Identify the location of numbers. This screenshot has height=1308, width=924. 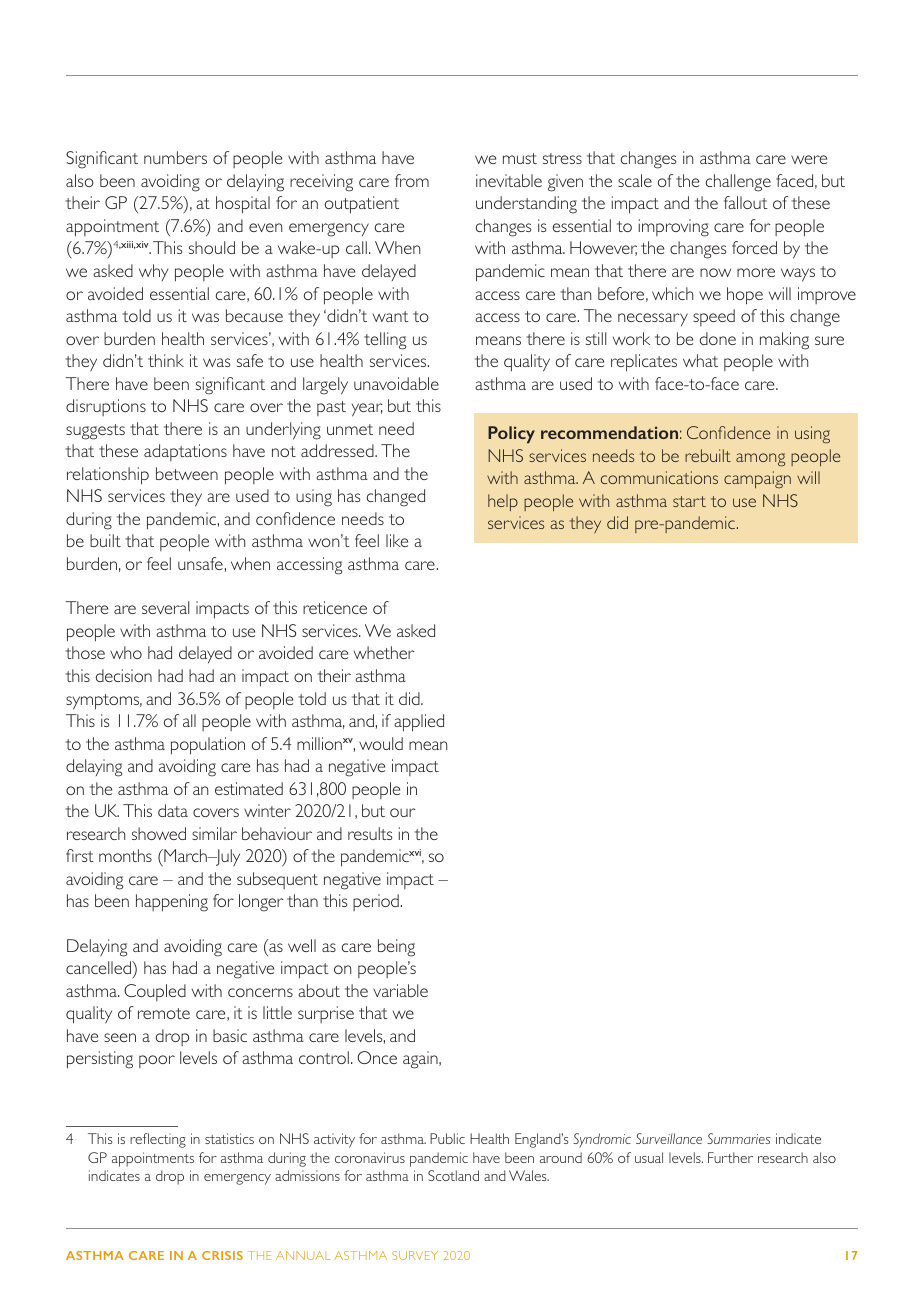
(175, 157).
